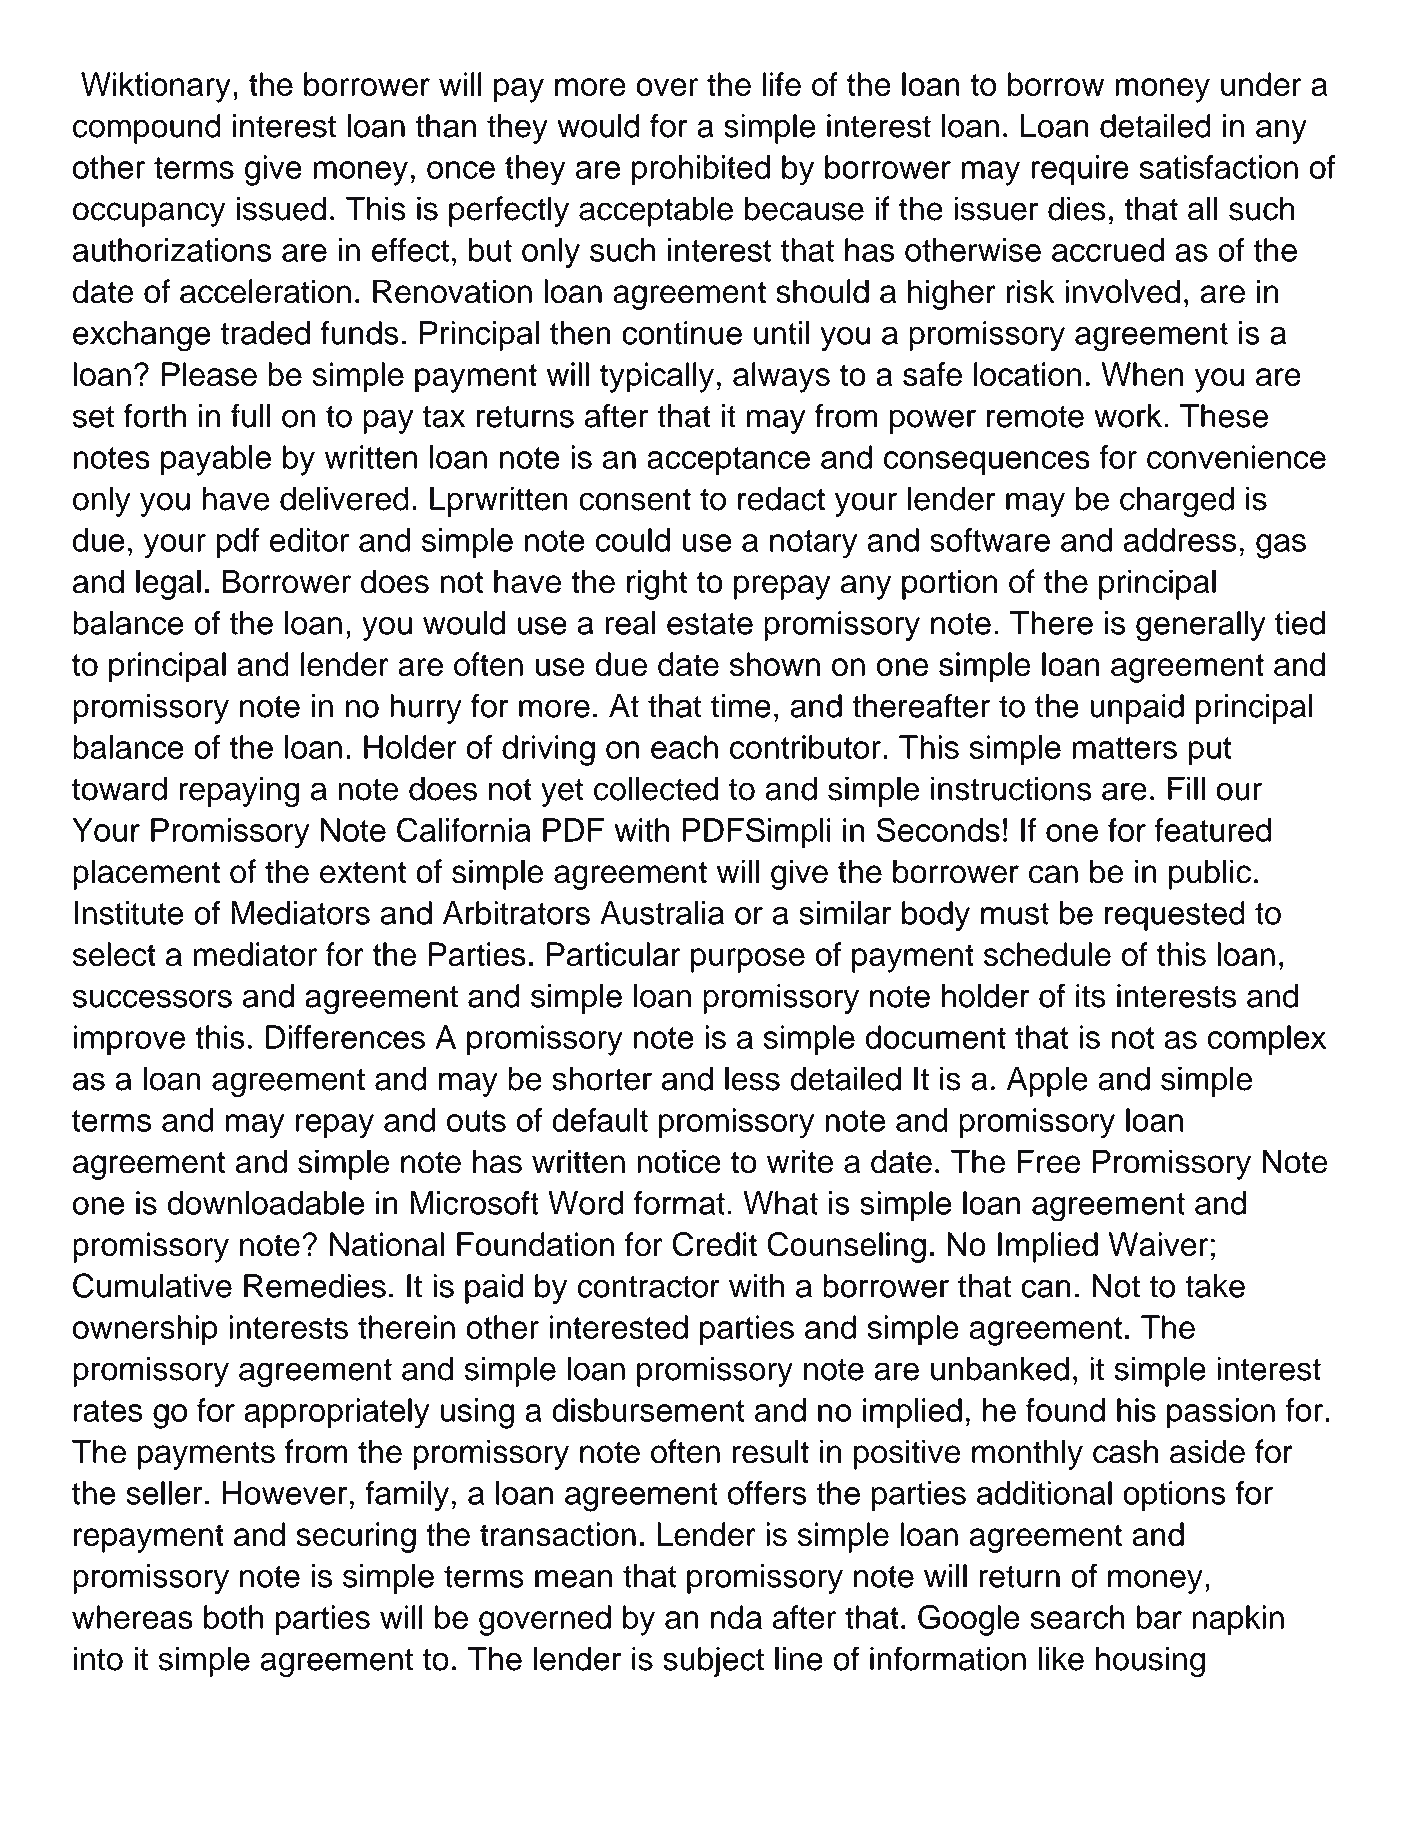 The height and width of the page is (1823, 1408). I want to click on estate, so click(710, 624).
